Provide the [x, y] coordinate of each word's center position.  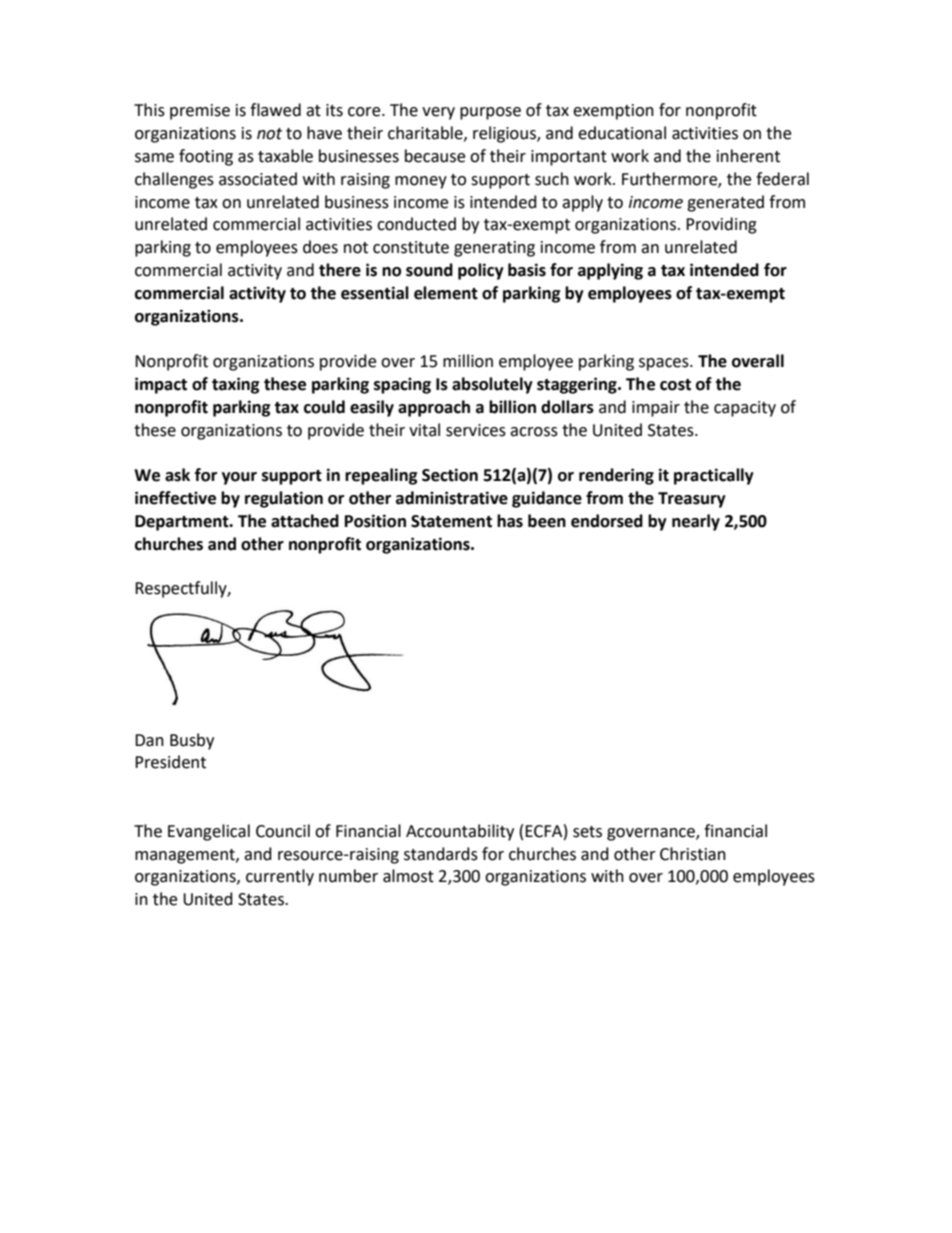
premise [200, 112]
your [239, 478]
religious [505, 134]
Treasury [692, 500]
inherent [748, 156]
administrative [452, 498]
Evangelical [209, 832]
